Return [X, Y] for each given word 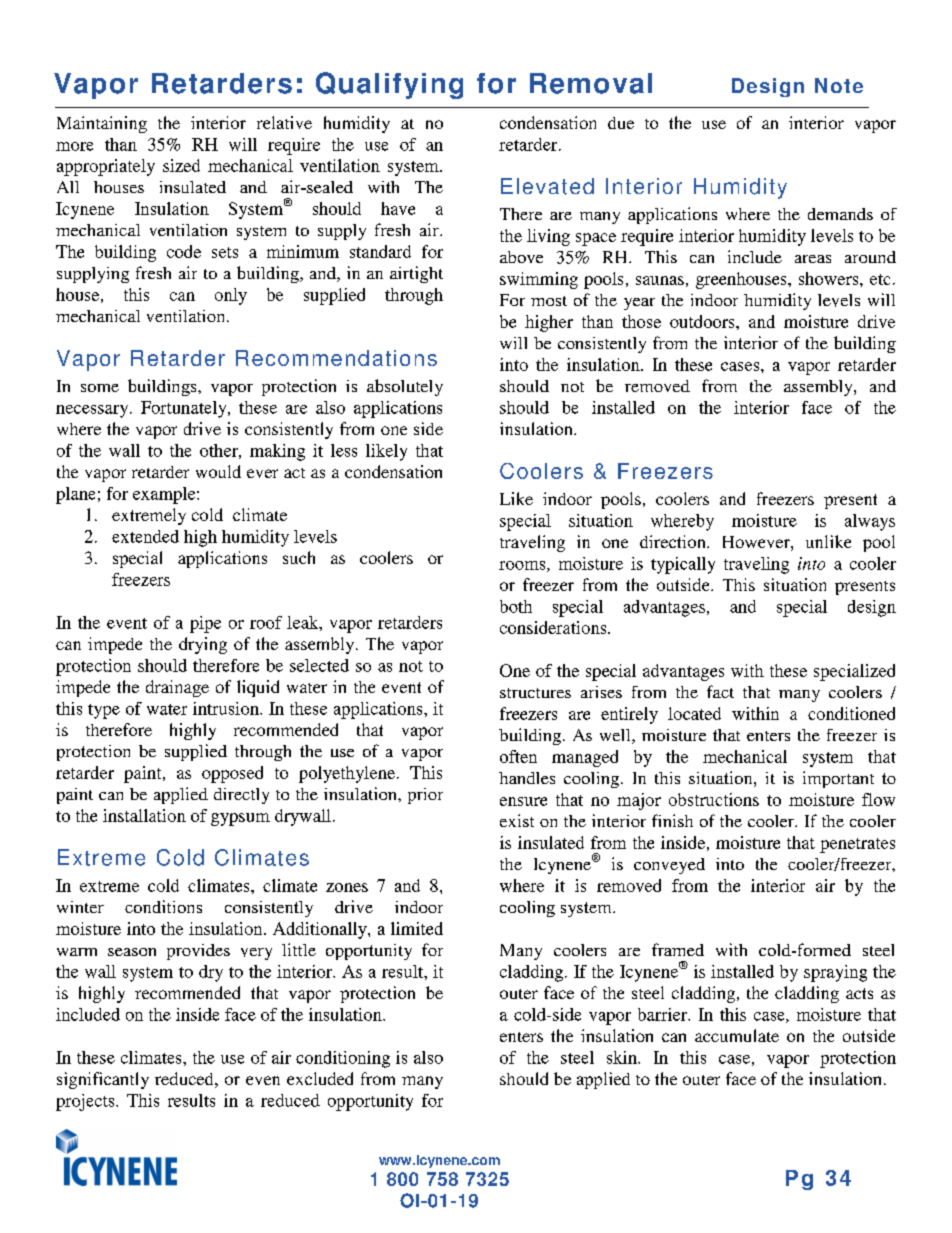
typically [683, 565]
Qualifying [389, 85]
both [516, 606]
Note [839, 85]
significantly [103, 1080]
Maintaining [102, 124]
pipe [205, 624]
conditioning [343, 1059]
